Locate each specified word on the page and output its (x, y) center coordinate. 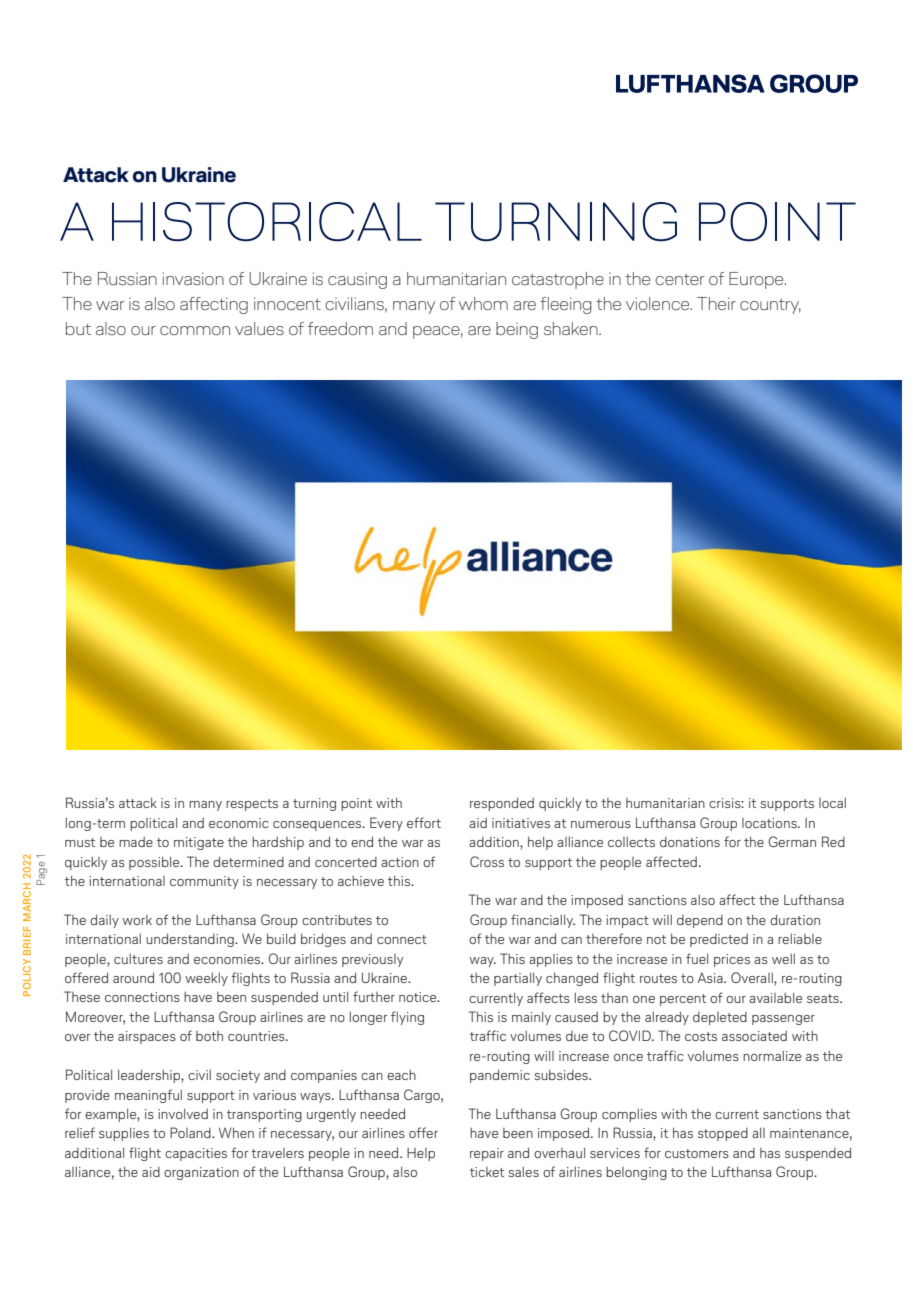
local (832, 802)
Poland (191, 1132)
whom (483, 303)
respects (252, 805)
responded (502, 804)
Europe (757, 280)
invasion (193, 278)
